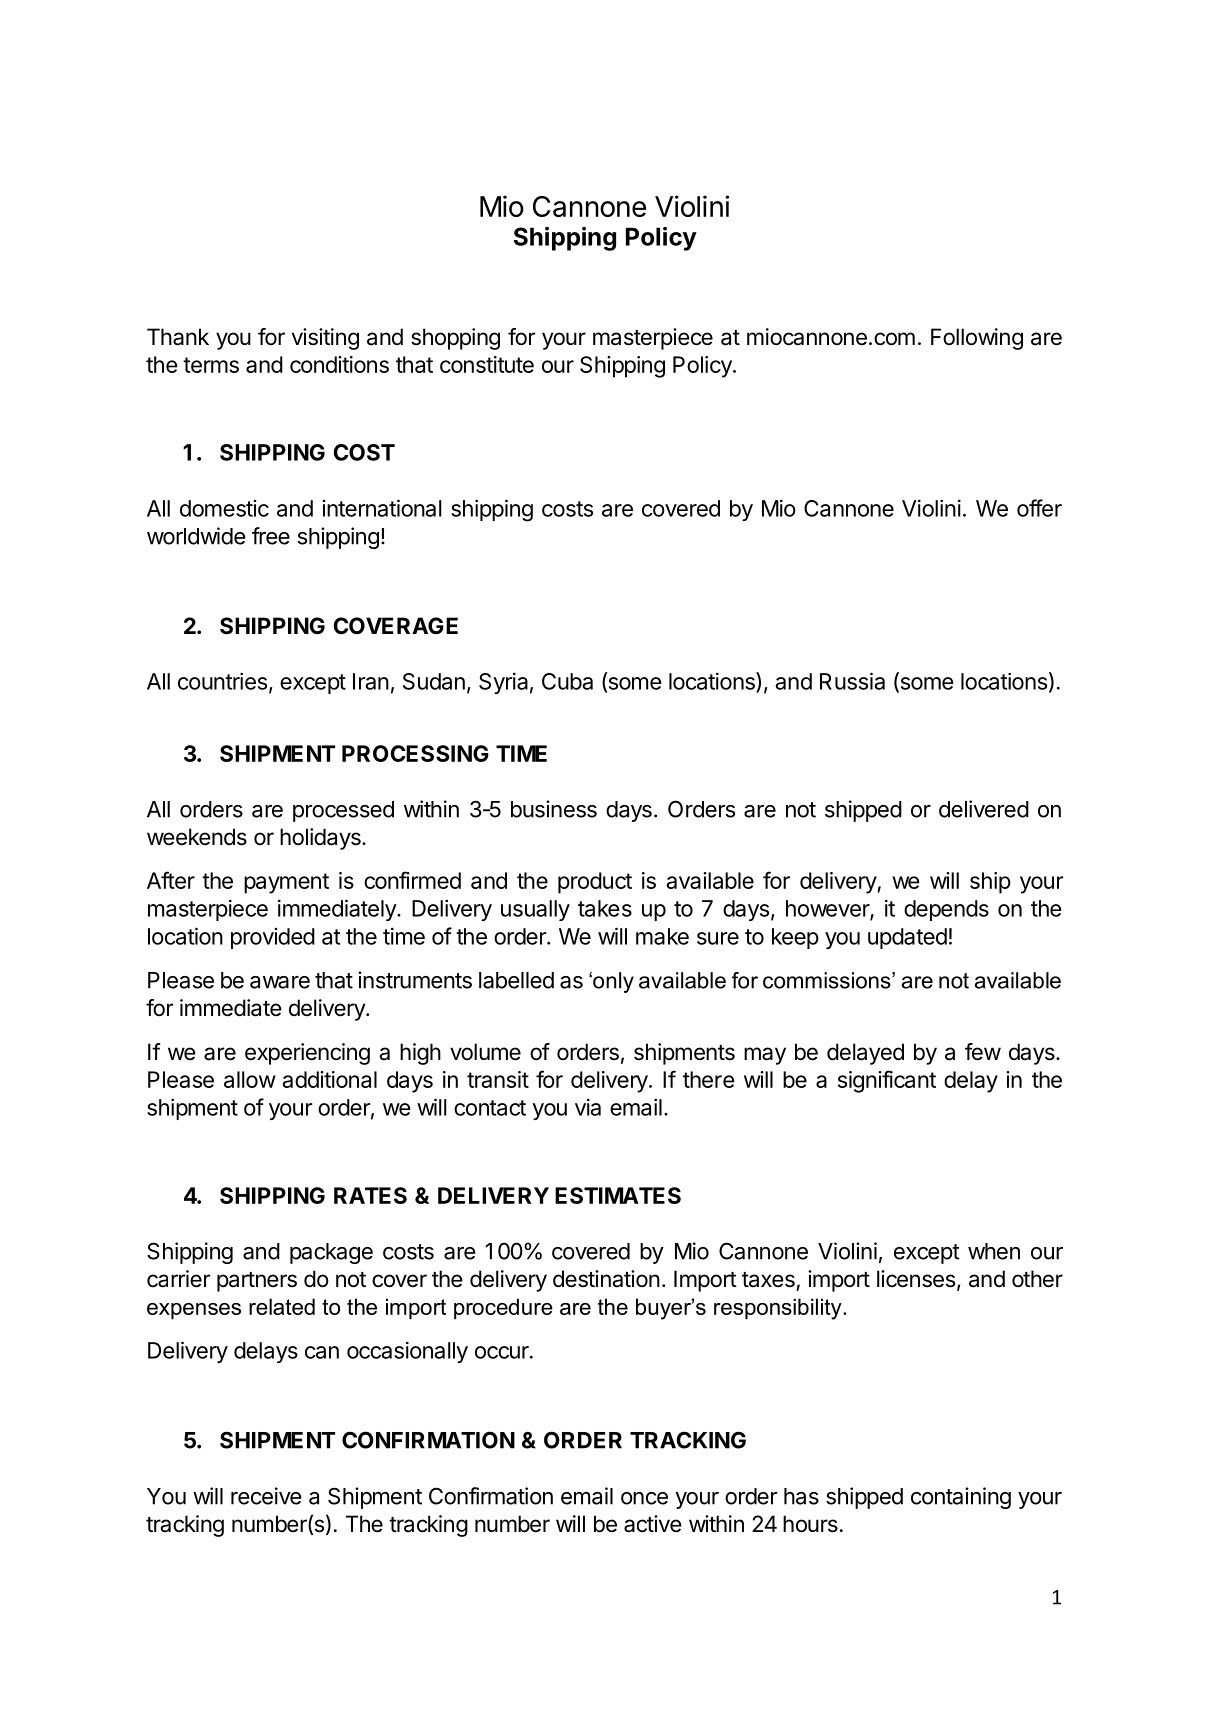  What do you see at coordinates (567, 681) in the document?
I see `Cuba` at bounding box center [567, 681].
